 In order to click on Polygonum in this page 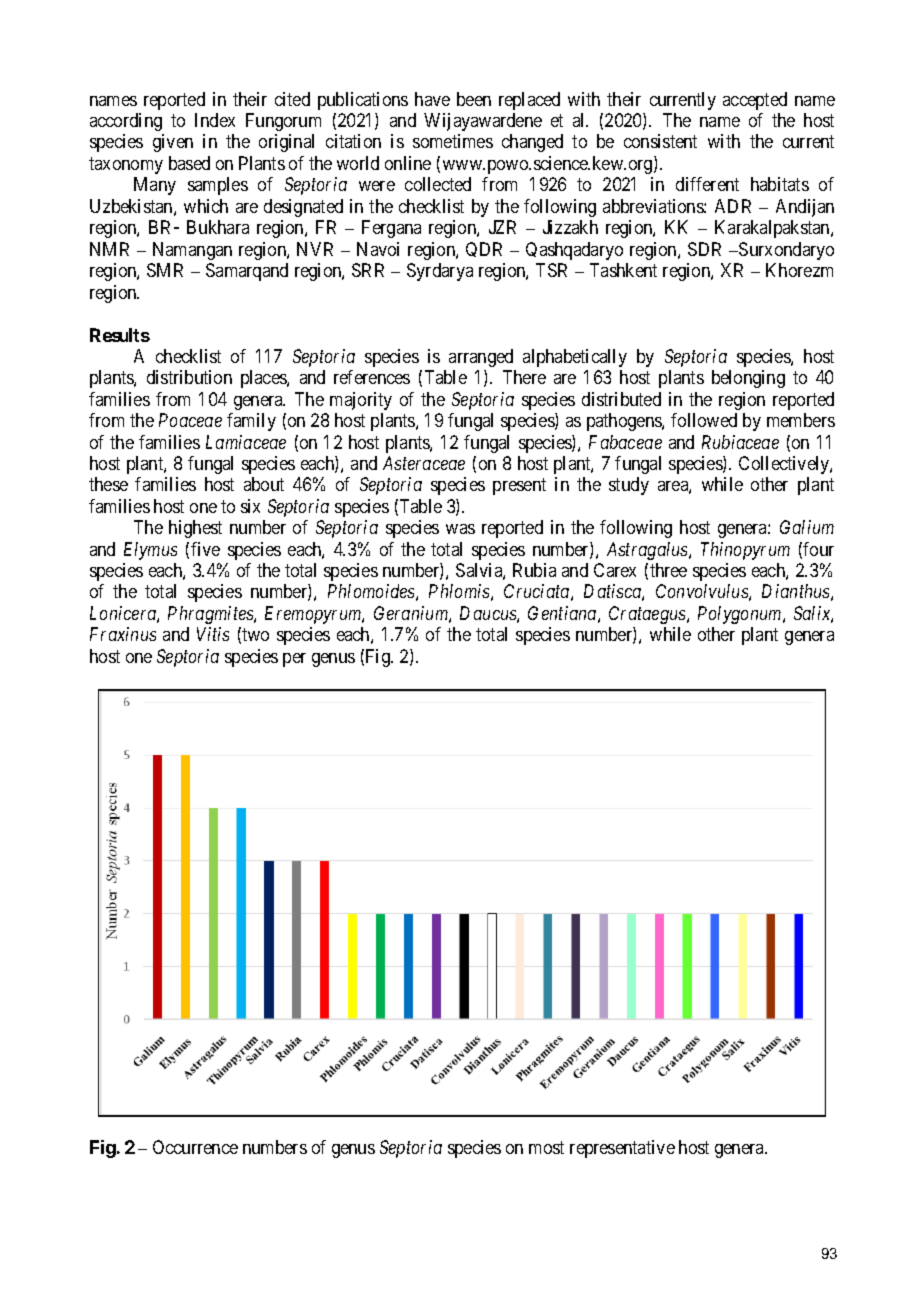, I will do `click(741, 615)`.
